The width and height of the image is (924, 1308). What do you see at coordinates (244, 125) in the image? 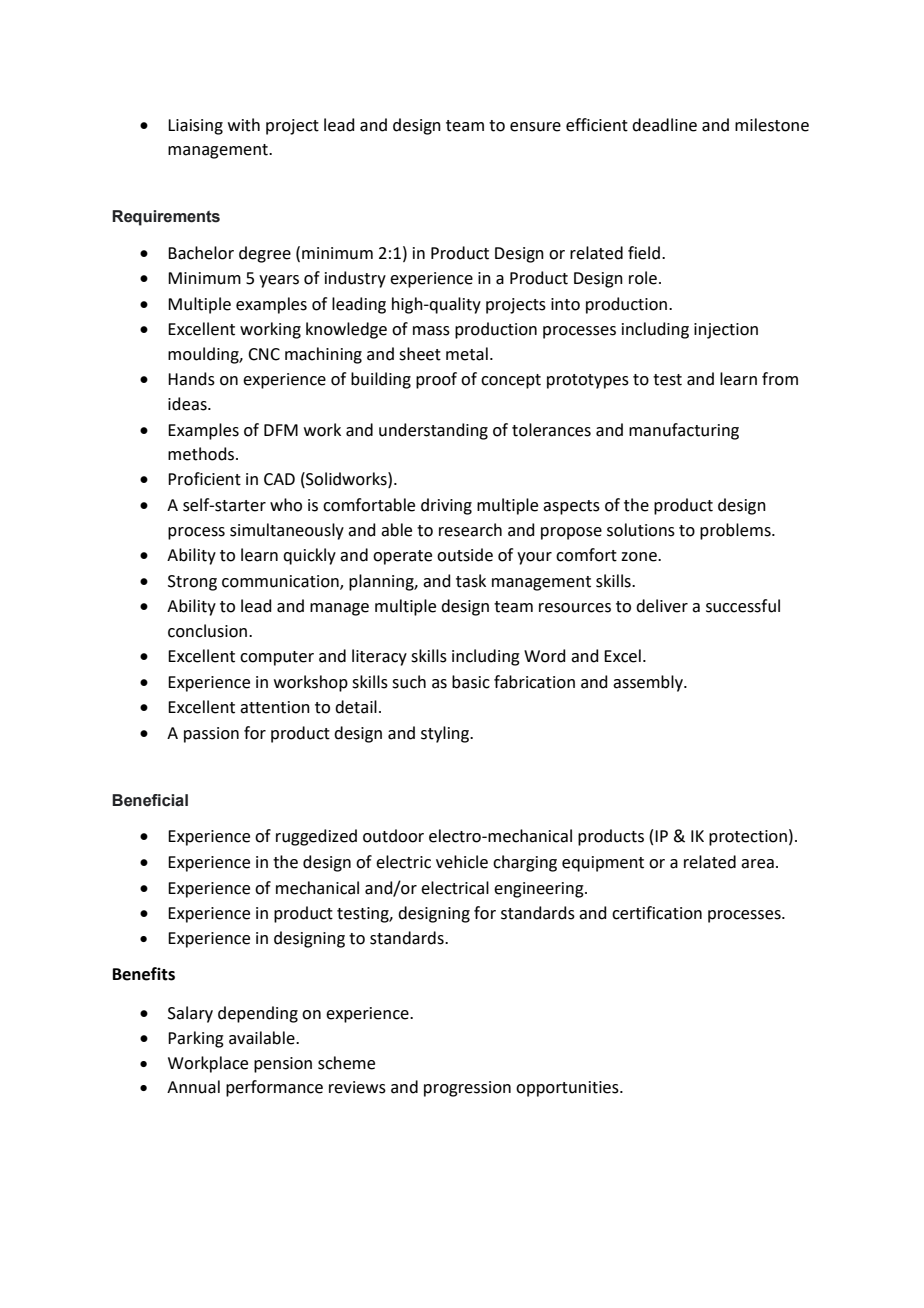
I see `with` at bounding box center [244, 125].
